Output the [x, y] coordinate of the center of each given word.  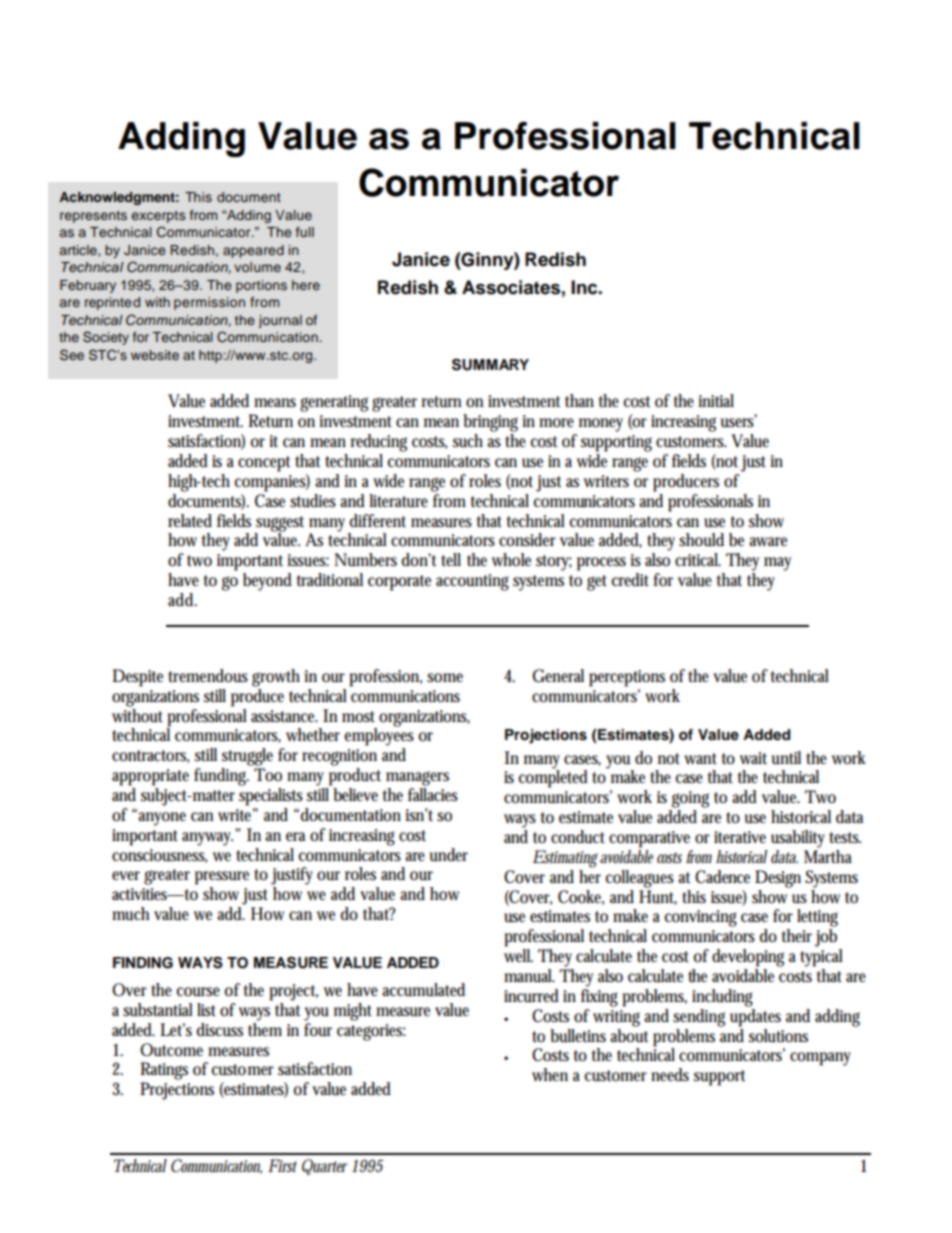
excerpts [158, 217]
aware [768, 542]
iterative [740, 837]
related [190, 521]
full [305, 232]
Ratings [164, 1071]
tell [451, 559]
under [449, 855]
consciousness [159, 856]
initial [716, 400]
